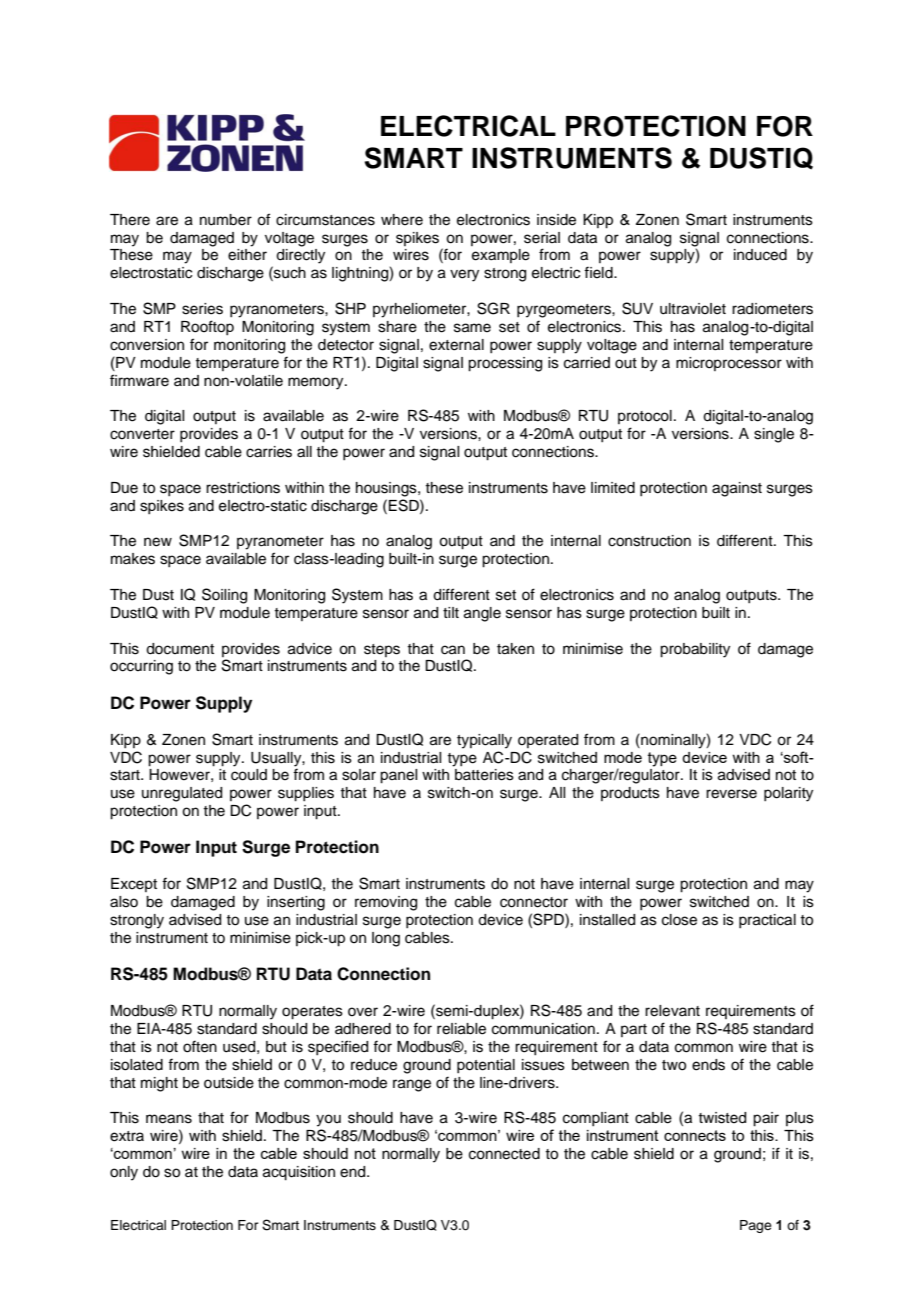  What do you see at coordinates (249, 775) in the screenshot?
I see `could` at bounding box center [249, 775].
